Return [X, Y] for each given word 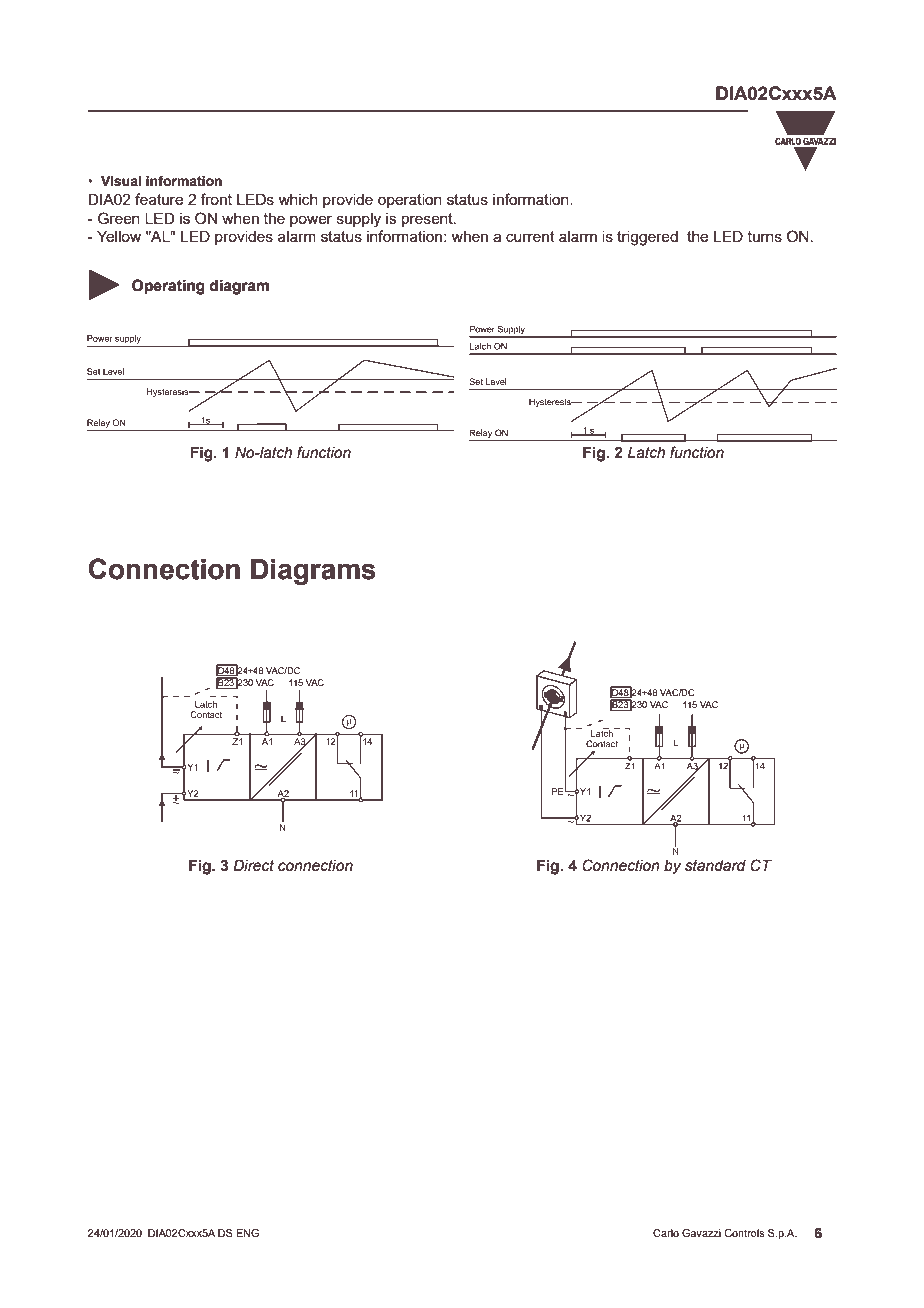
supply [359, 220]
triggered [647, 238]
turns [765, 236]
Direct [253, 865]
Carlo [666, 1233]
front [216, 199]
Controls [744, 1233]
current [530, 236]
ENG [247, 1233]
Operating [168, 287]
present [428, 220]
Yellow [119, 236]
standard [715, 866]
